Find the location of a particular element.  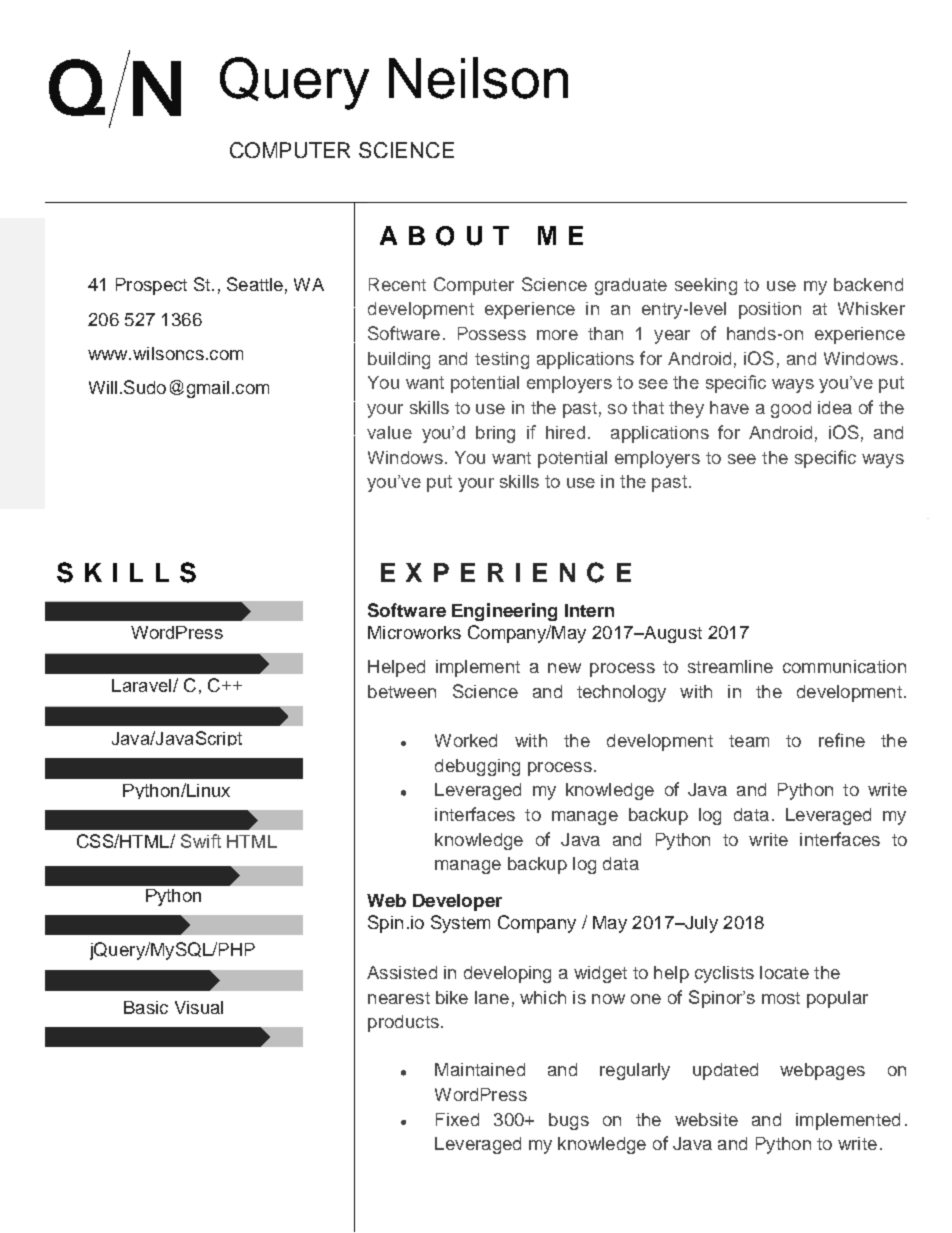

seeking is located at coordinates (706, 286).
